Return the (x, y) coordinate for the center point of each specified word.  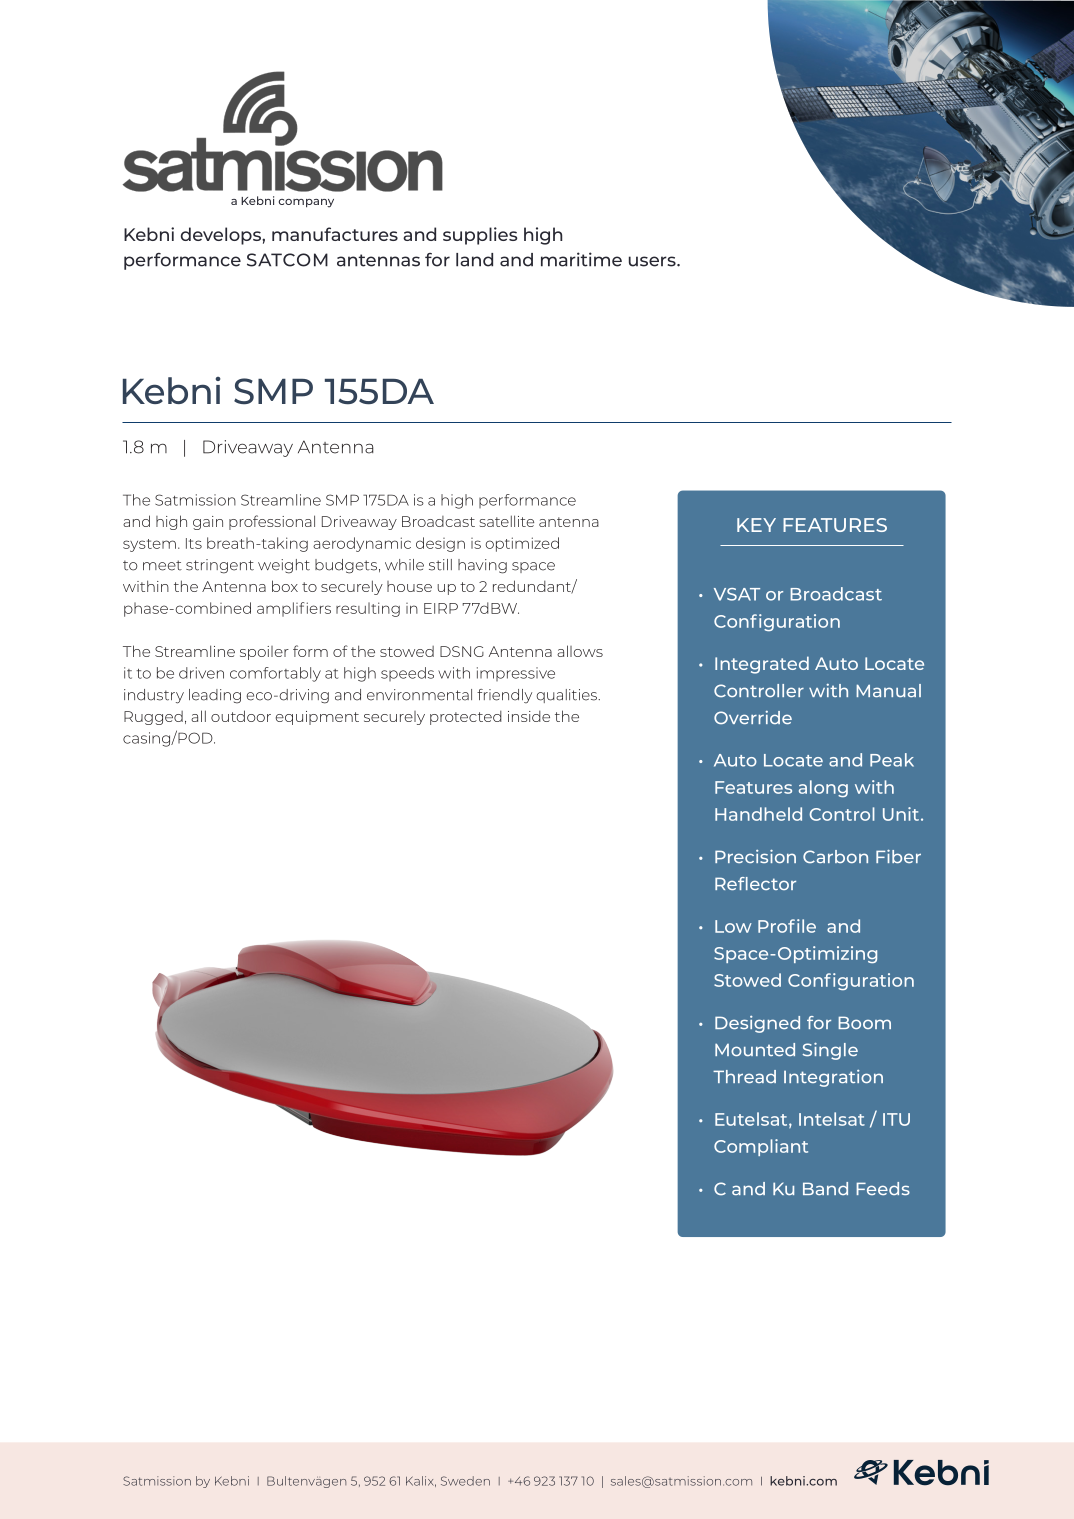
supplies (480, 236)
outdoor (241, 716)
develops (222, 236)
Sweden (465, 1481)
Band (825, 1188)
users (653, 261)
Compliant (761, 1147)
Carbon (835, 856)
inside (529, 716)
